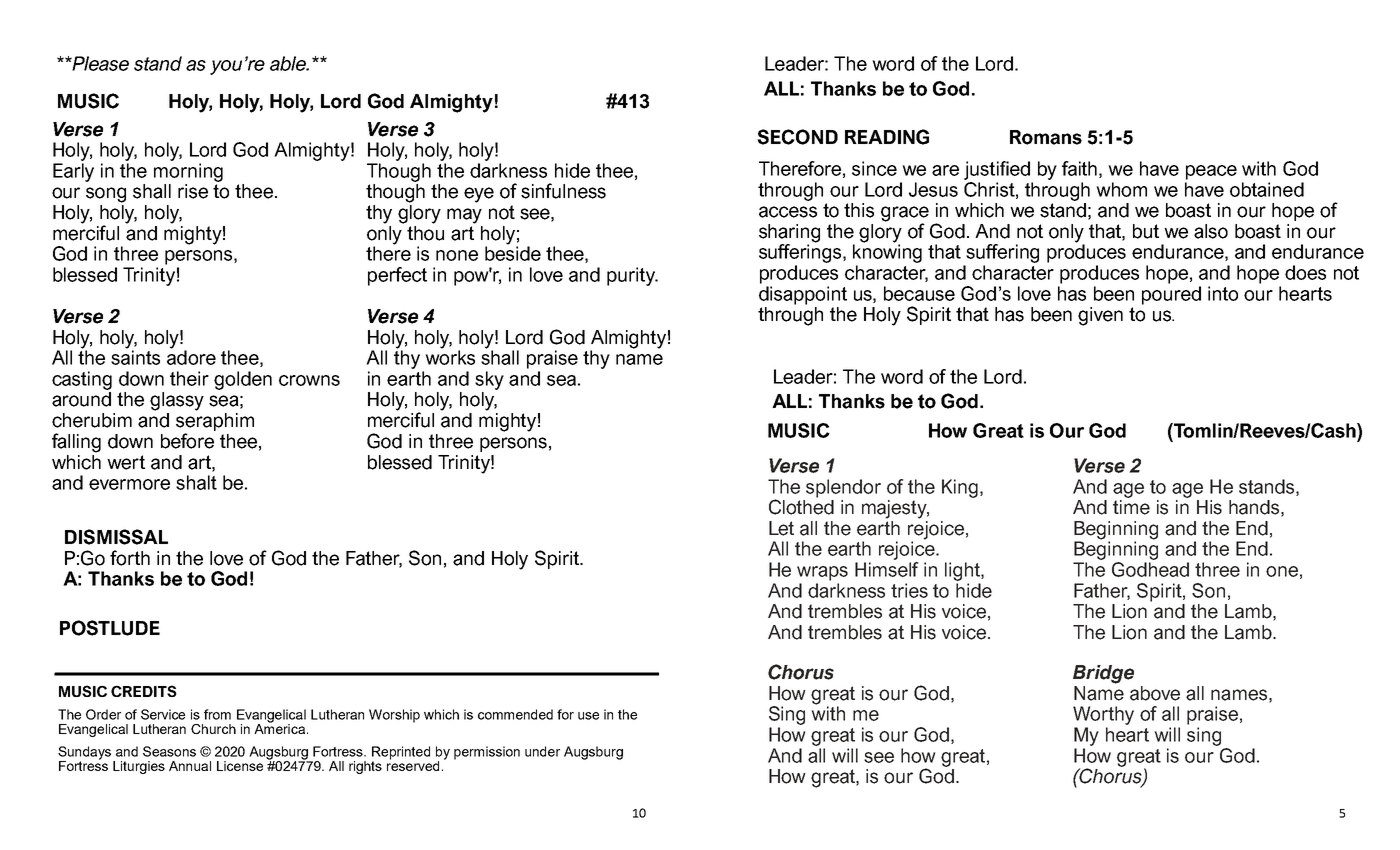  Describe the element at coordinates (1131, 506) in the screenshot. I see `time` at that location.
